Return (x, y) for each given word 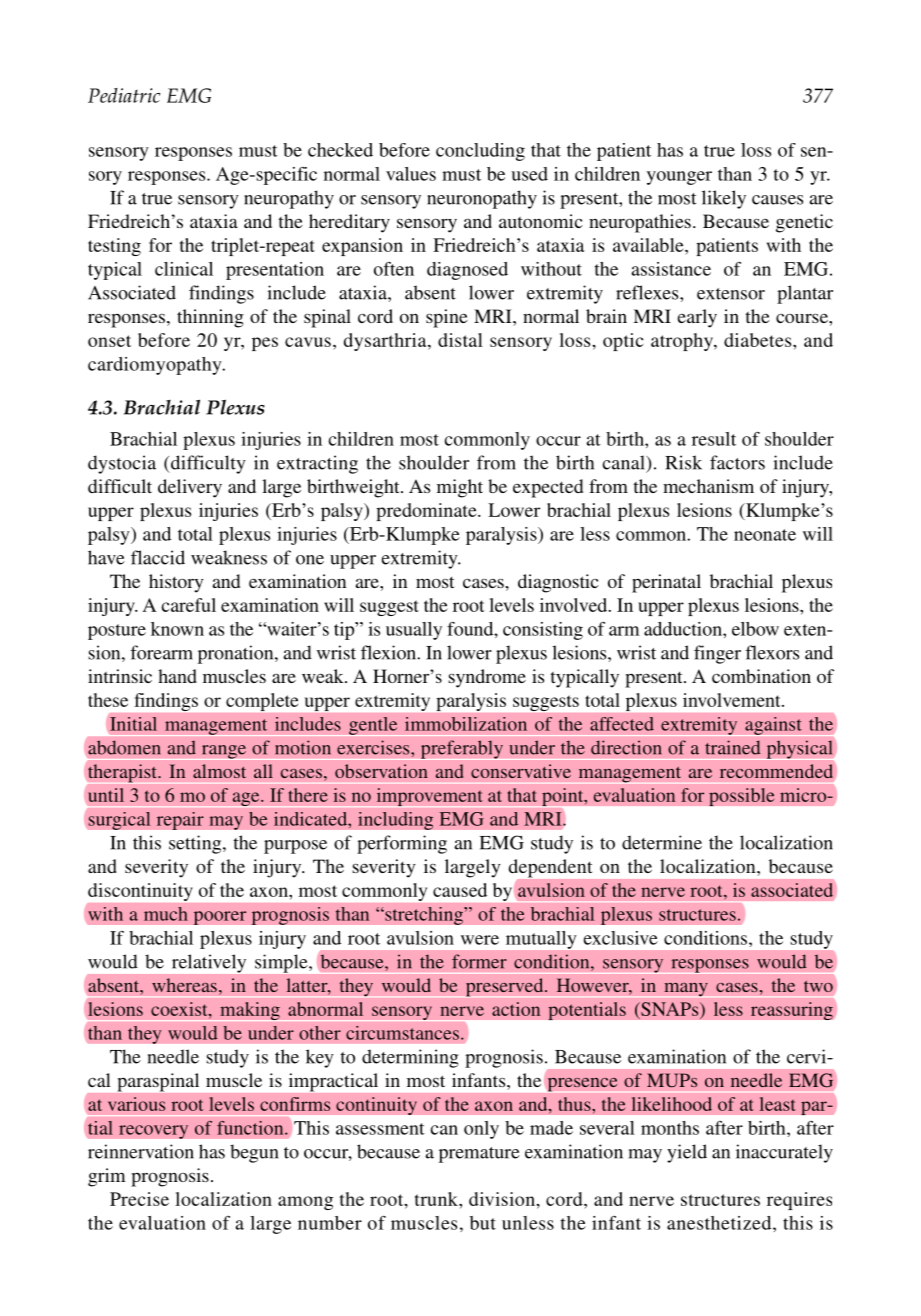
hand (177, 676)
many (686, 989)
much (166, 914)
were (480, 940)
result (714, 439)
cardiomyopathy (156, 366)
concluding (480, 152)
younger (679, 178)
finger (717, 654)
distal (460, 340)
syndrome (487, 678)
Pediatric (124, 95)
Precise (139, 1199)
